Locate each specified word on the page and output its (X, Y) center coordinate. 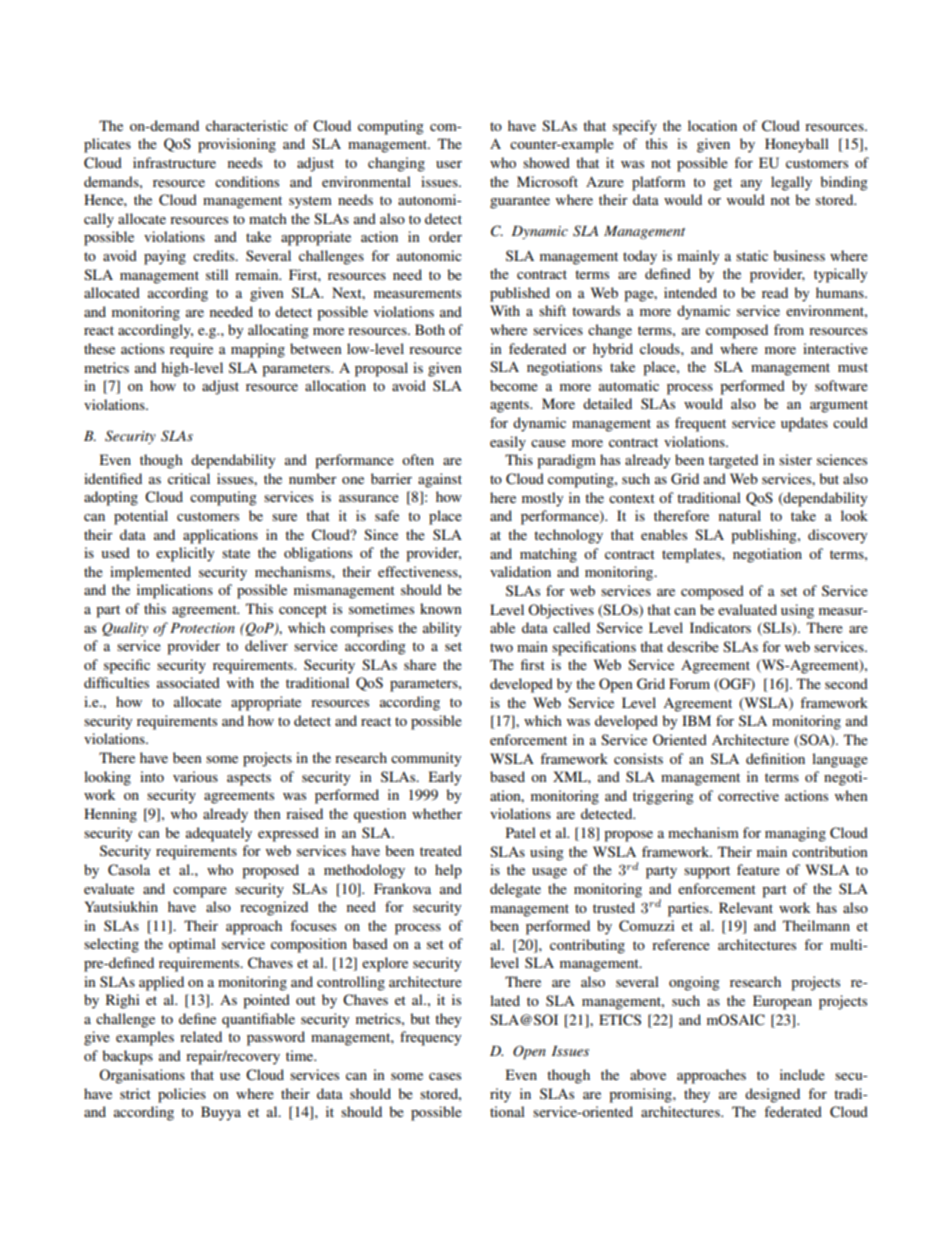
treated (441, 850)
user (449, 164)
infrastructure (174, 162)
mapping (258, 350)
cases (445, 1076)
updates (804, 424)
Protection (202, 628)
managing (795, 834)
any (751, 185)
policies (182, 1095)
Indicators (720, 627)
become (514, 385)
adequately (219, 834)
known (441, 608)
